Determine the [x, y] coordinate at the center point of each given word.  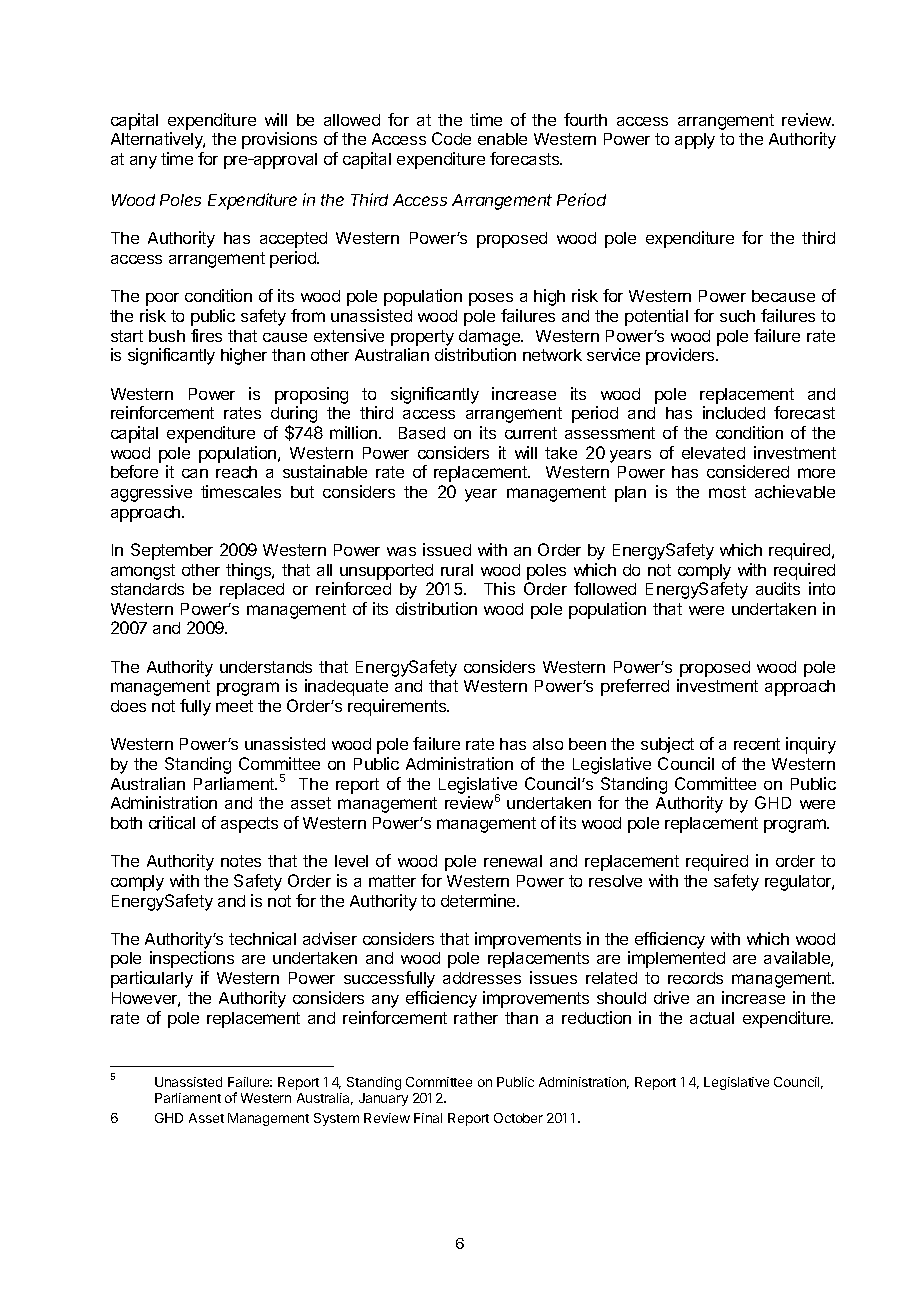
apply [695, 141]
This [499, 588]
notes [241, 861]
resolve [615, 881]
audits [778, 588]
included [734, 412]
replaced [252, 591]
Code [451, 138]
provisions [279, 140]
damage [490, 338]
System [336, 1119]
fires [206, 335]
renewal [513, 861]
